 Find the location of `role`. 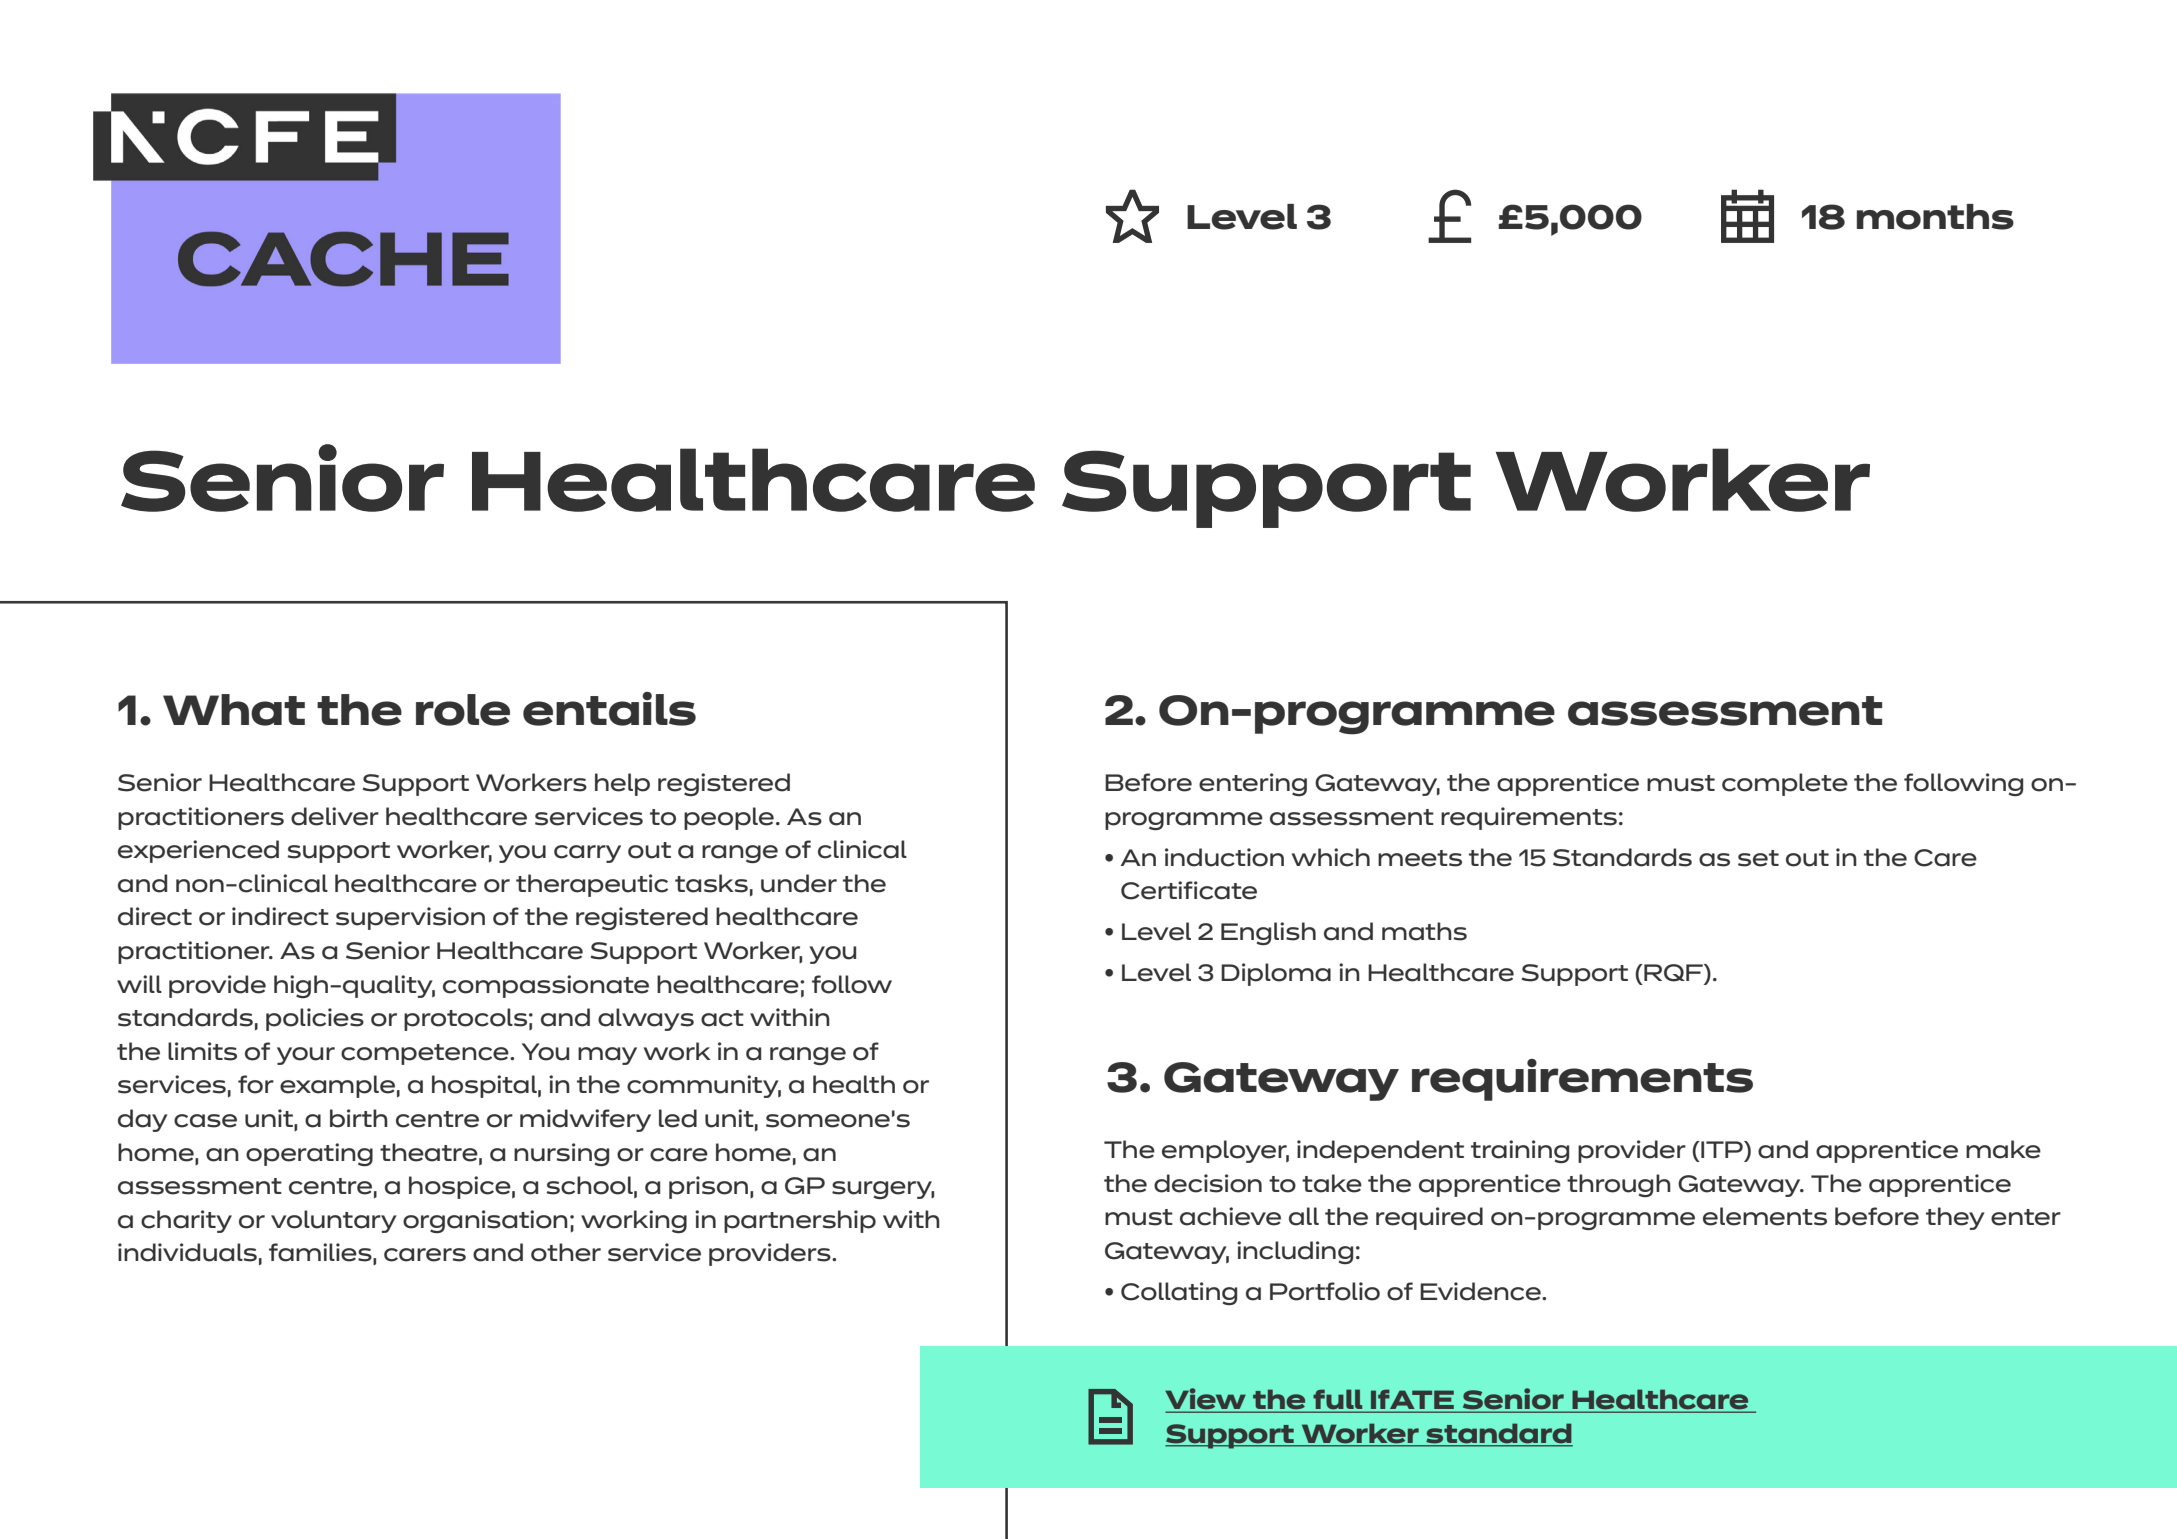

role is located at coordinates (463, 710).
